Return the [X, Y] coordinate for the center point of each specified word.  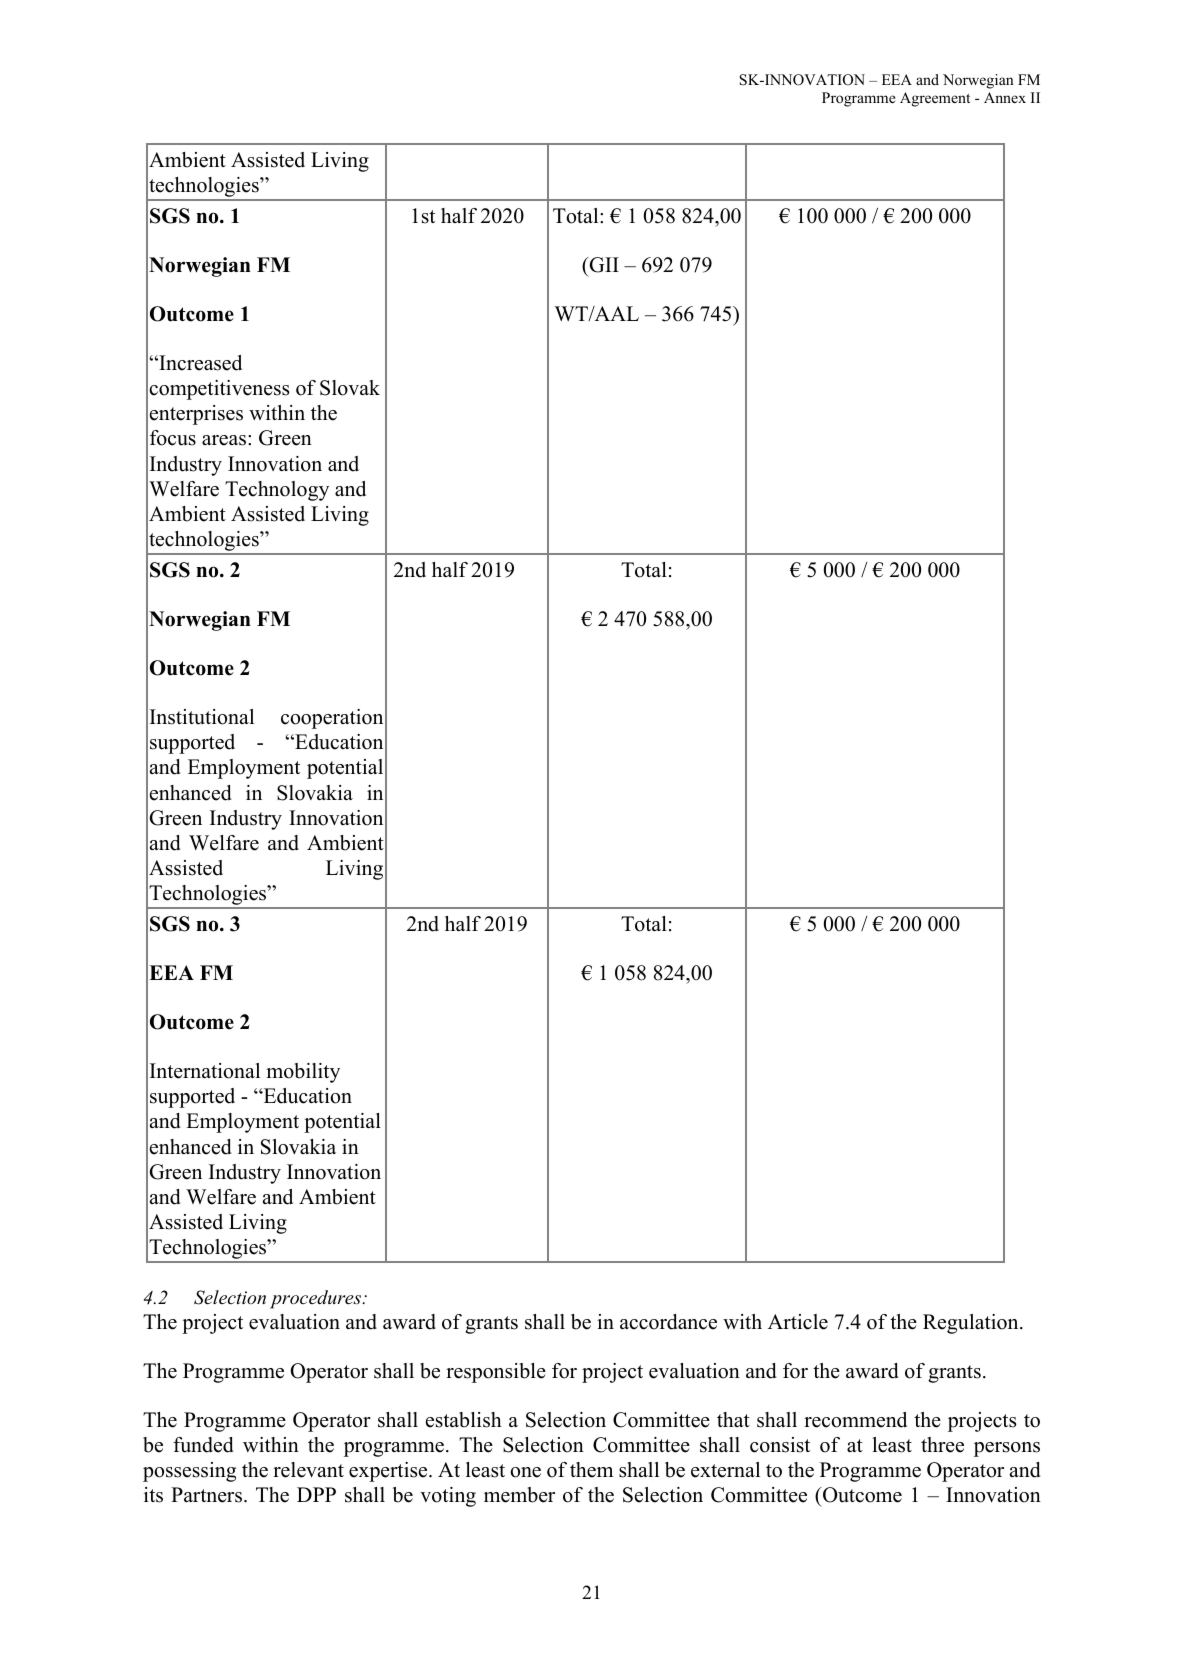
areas [225, 440]
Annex [1005, 97]
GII [603, 265]
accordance [668, 1322]
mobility [303, 1073]
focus [173, 438]
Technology [277, 491]
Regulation [972, 1324]
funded [203, 1445]
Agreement [935, 99]
